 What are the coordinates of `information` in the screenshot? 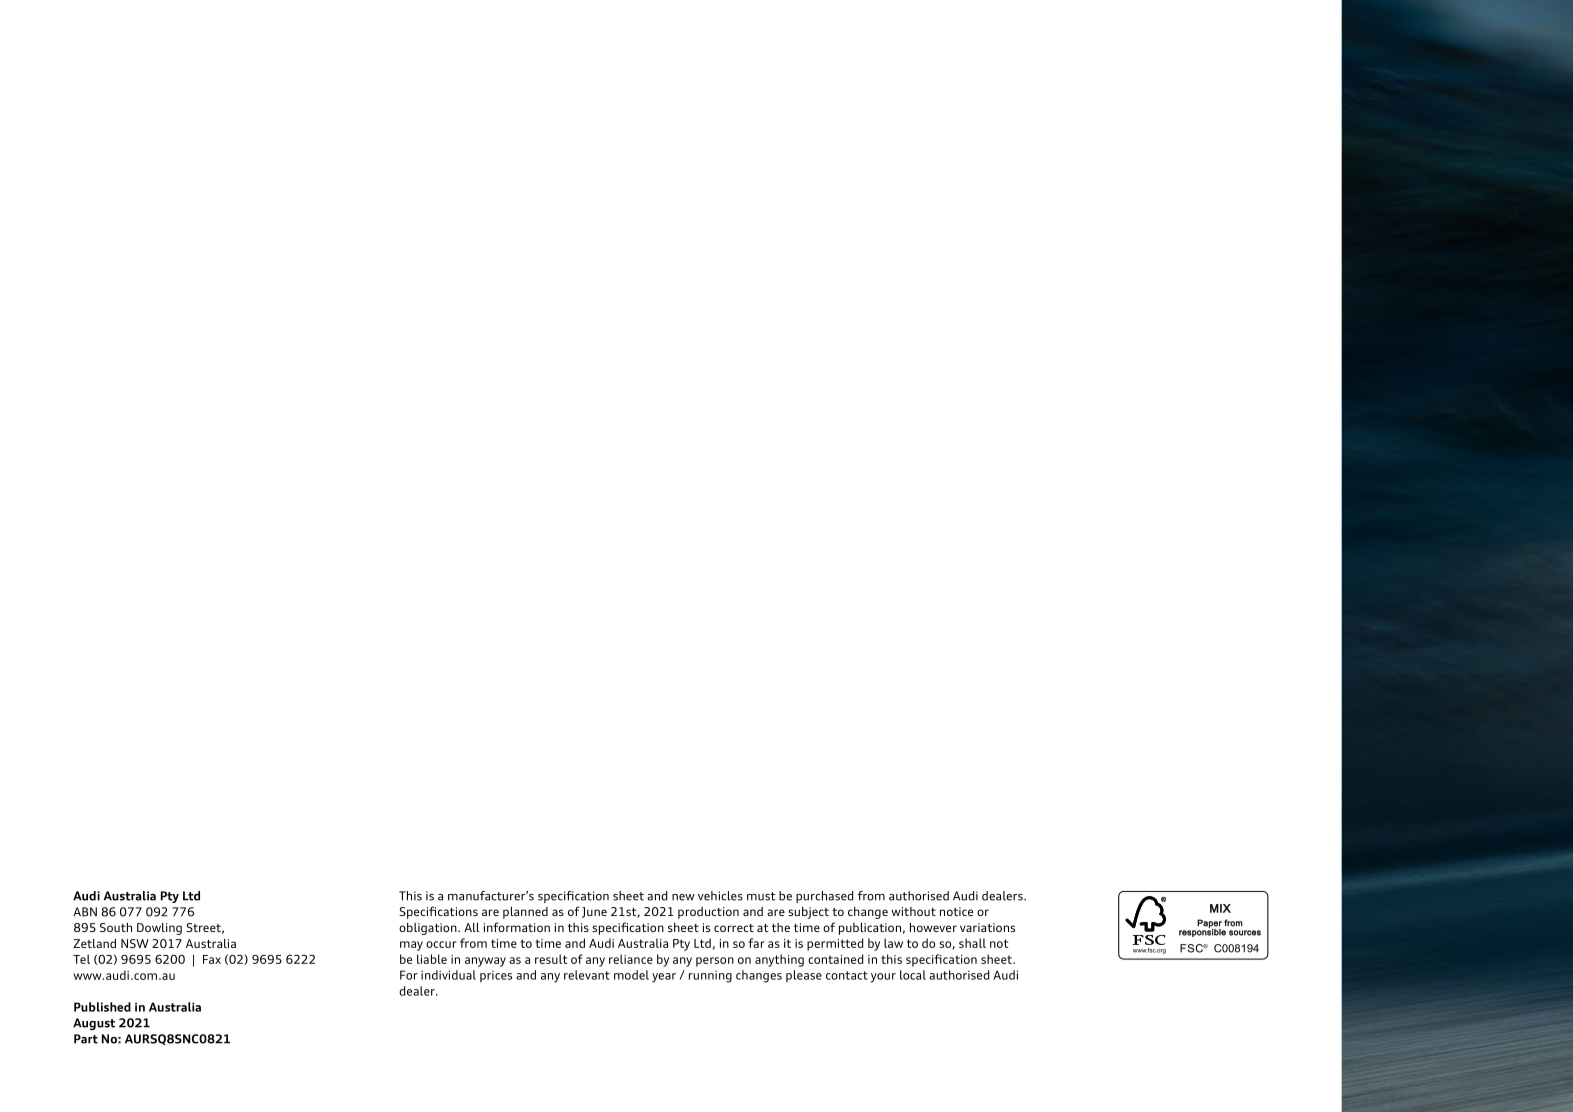 It's located at (517, 927).
